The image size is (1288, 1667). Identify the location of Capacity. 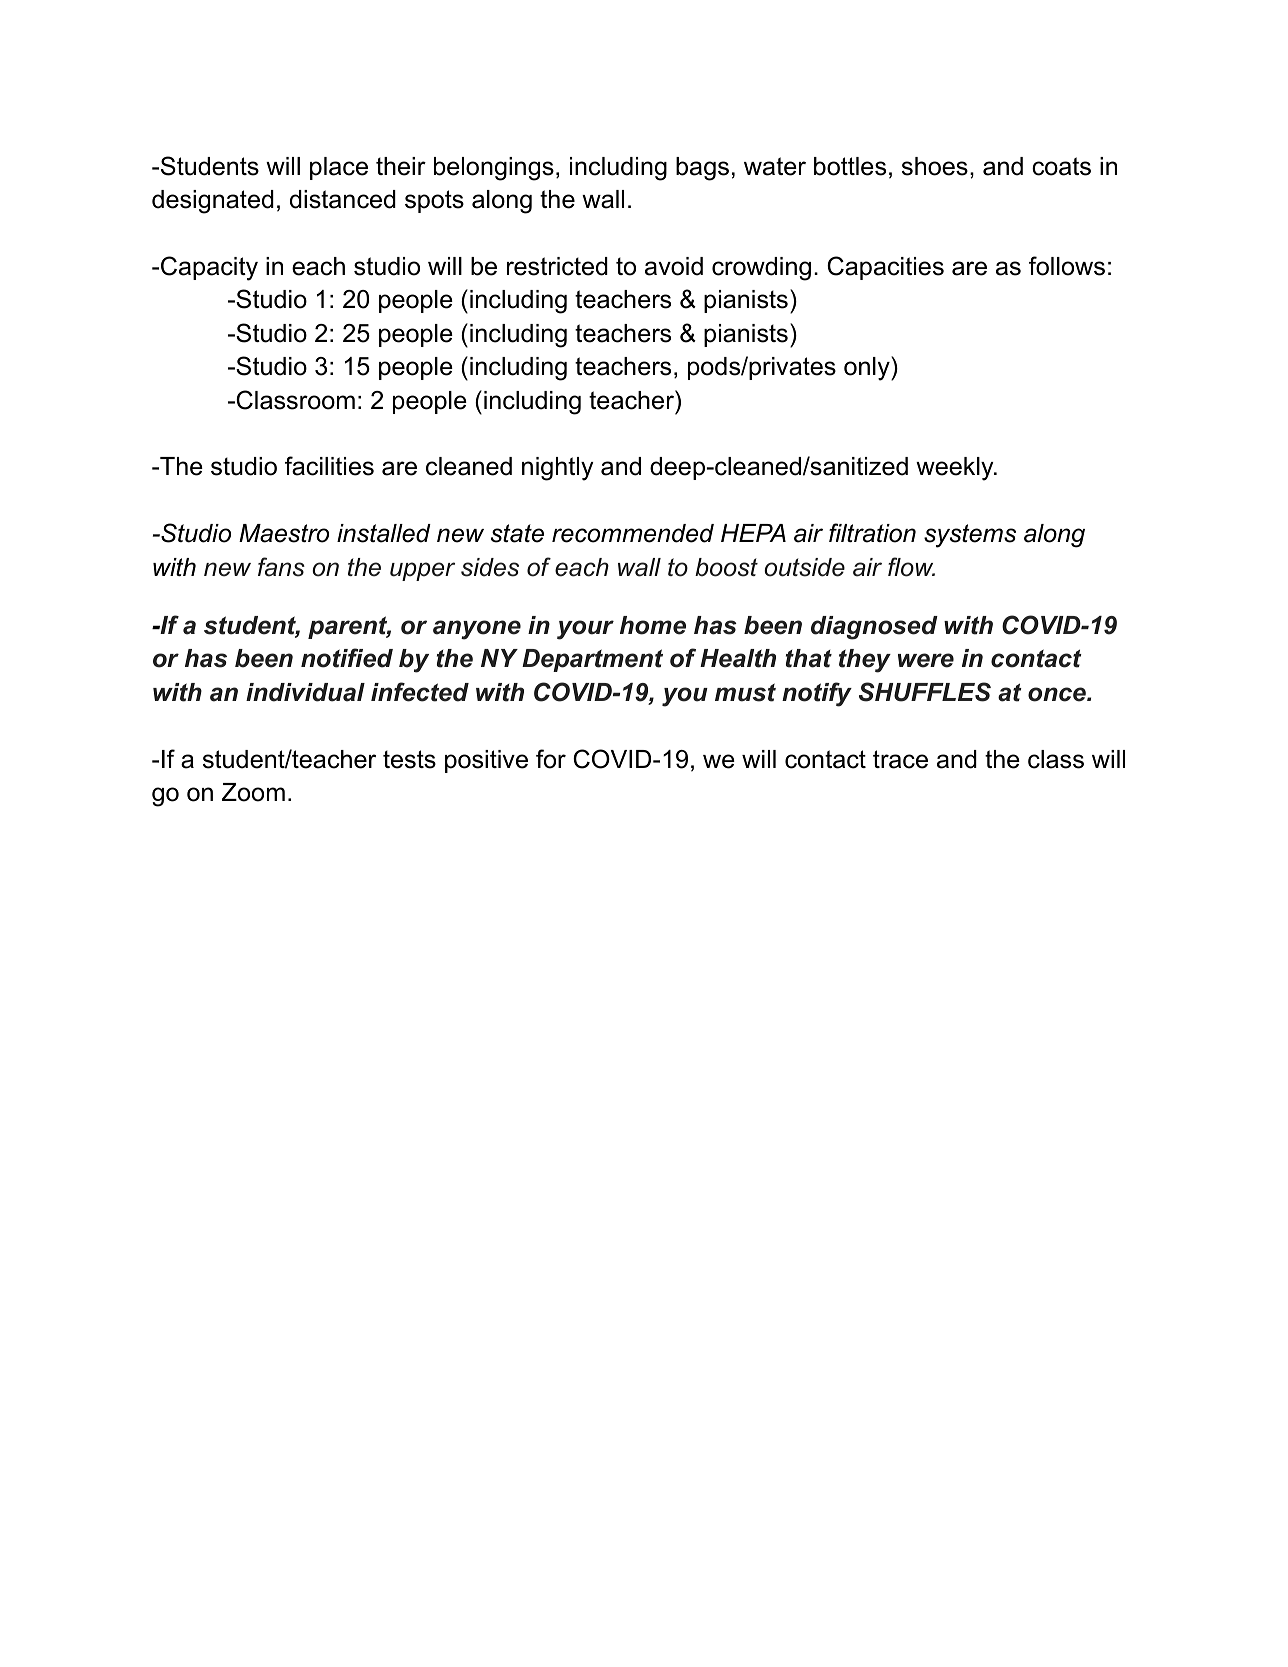
(209, 268).
